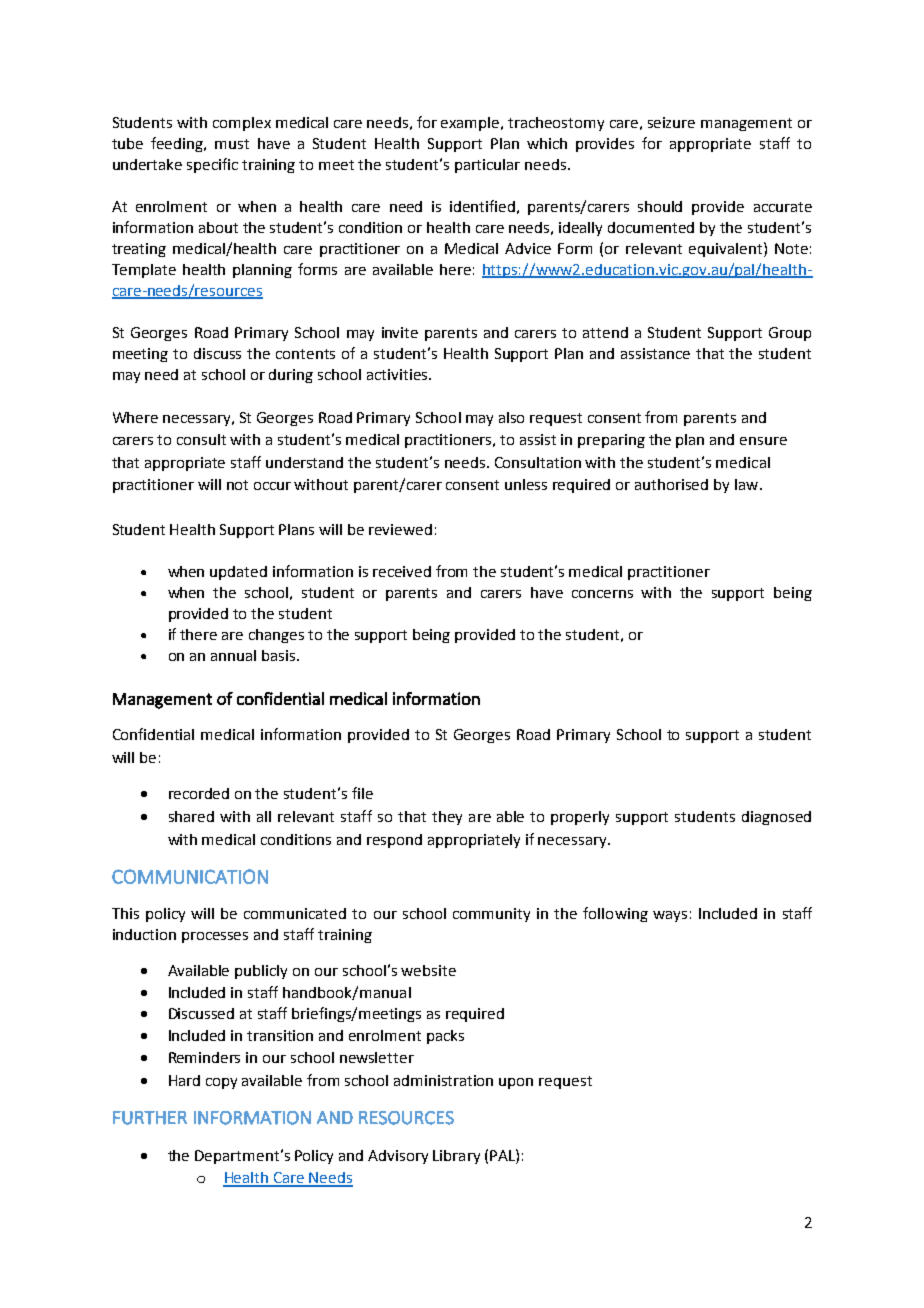 This image has width=924, height=1308. I want to click on ensure, so click(763, 441).
